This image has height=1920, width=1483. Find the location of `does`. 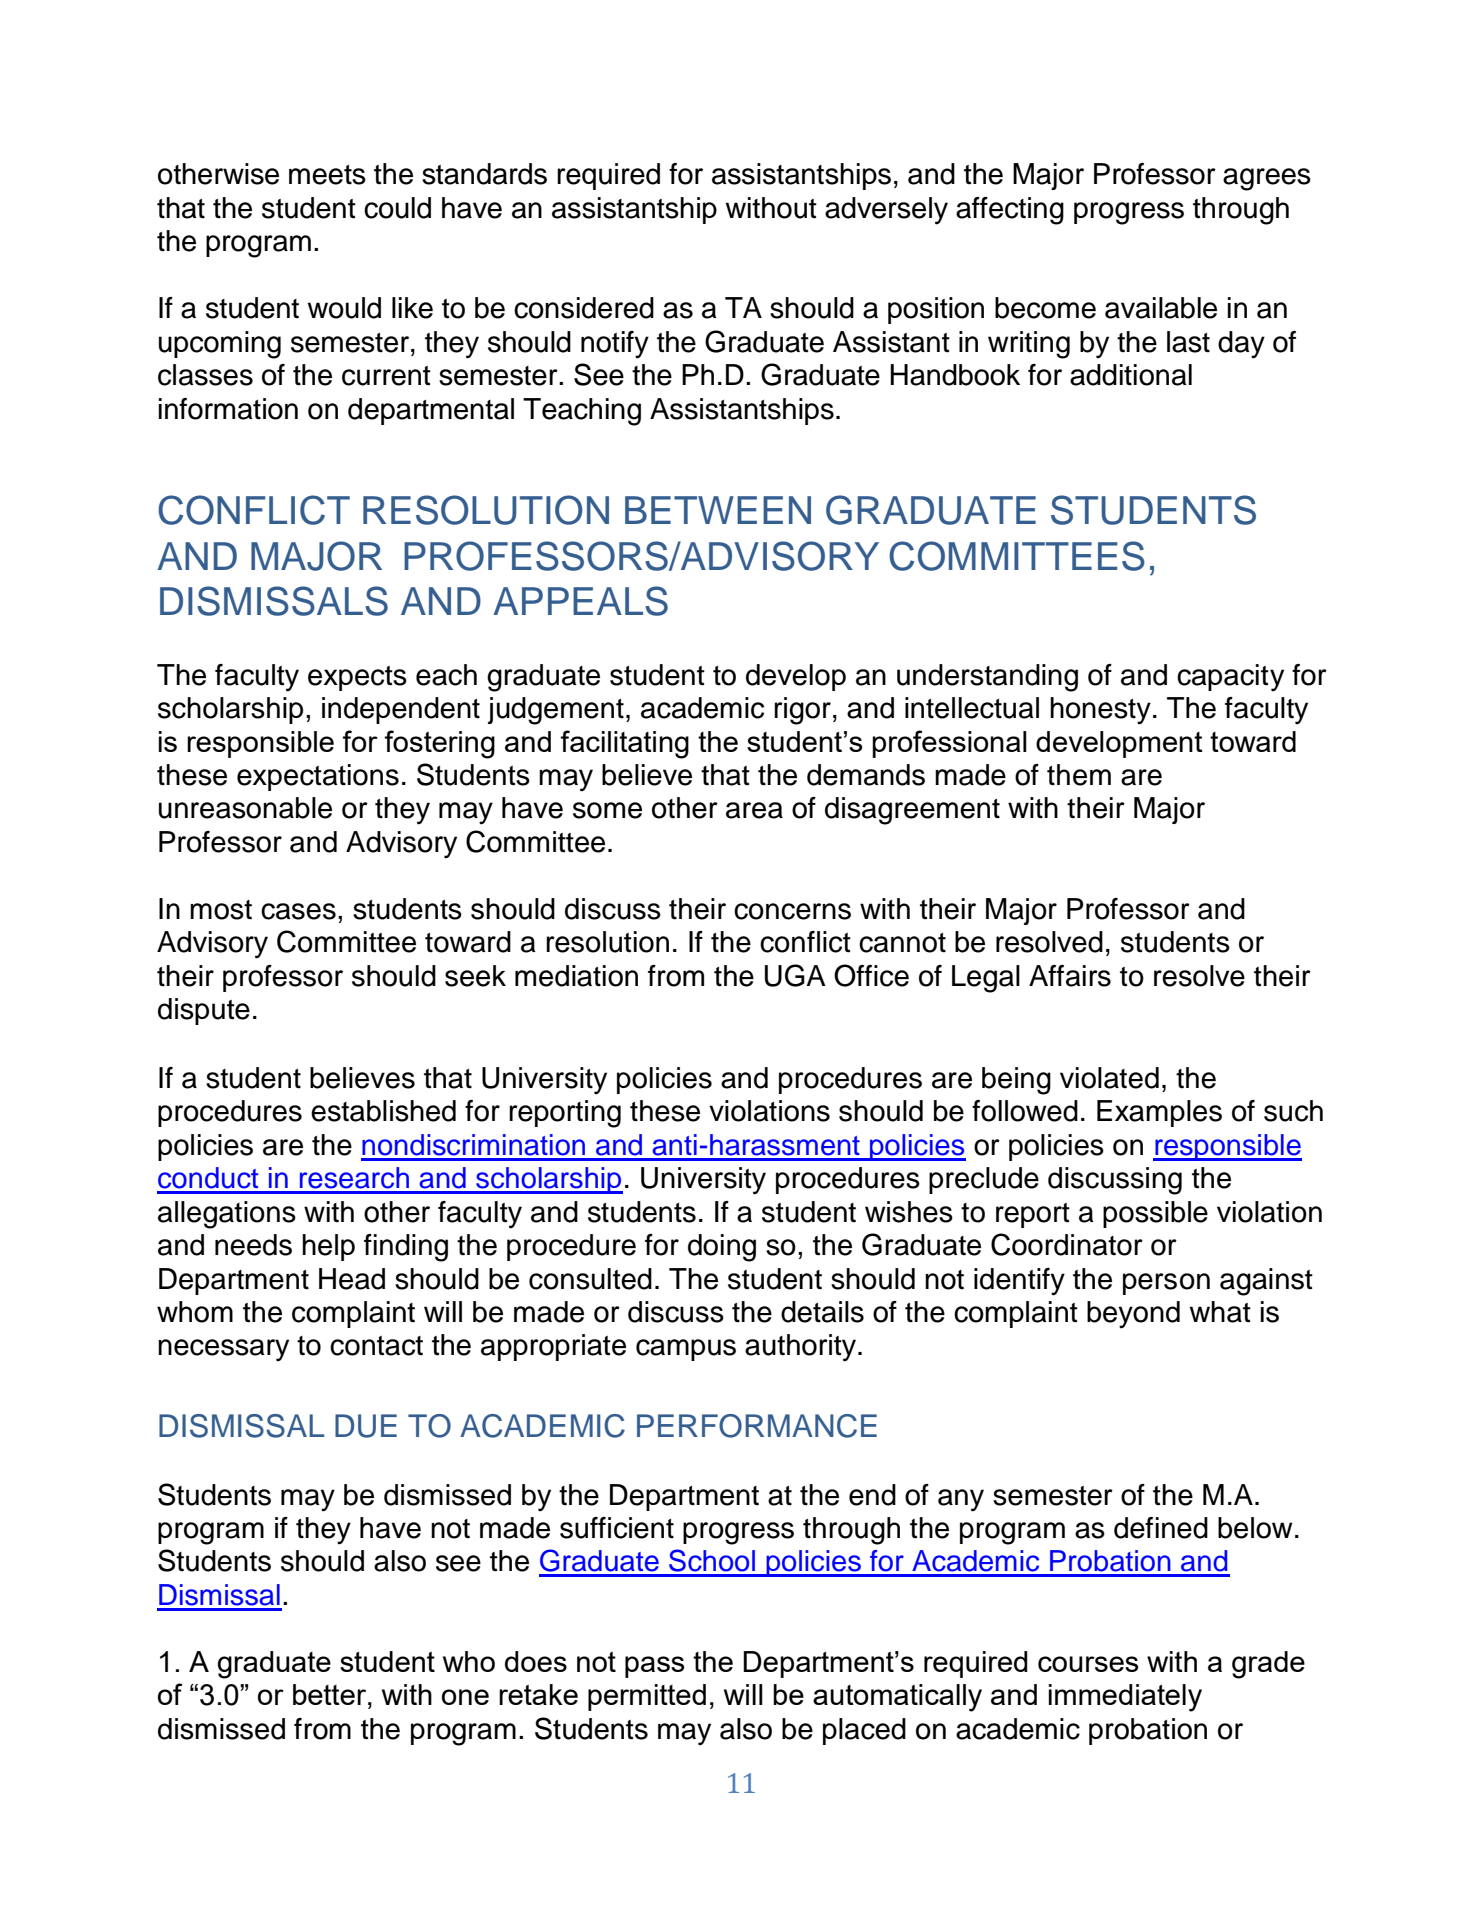

does is located at coordinates (536, 1661).
